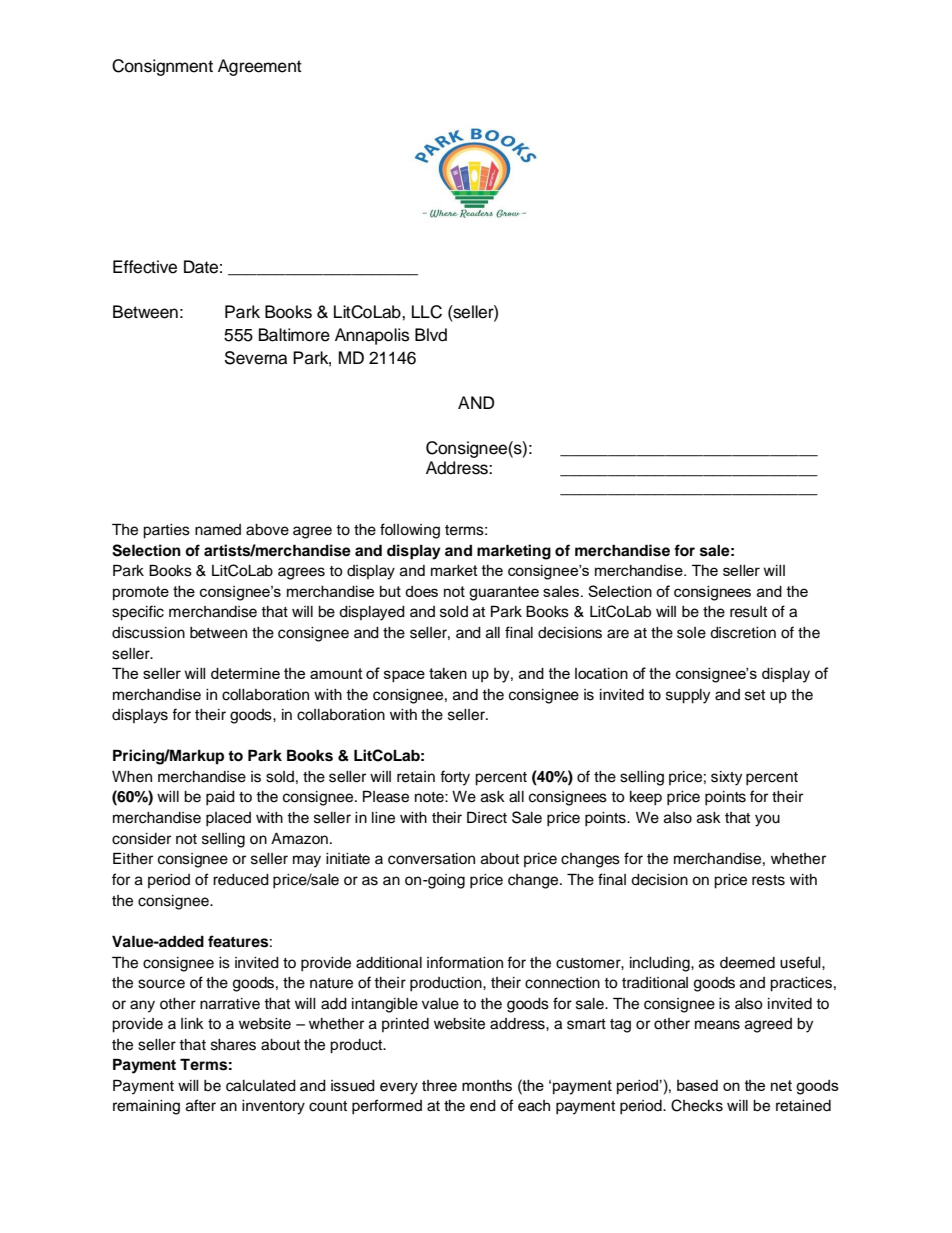 The height and width of the image is (1233, 952). I want to click on LLC, so click(427, 312).
